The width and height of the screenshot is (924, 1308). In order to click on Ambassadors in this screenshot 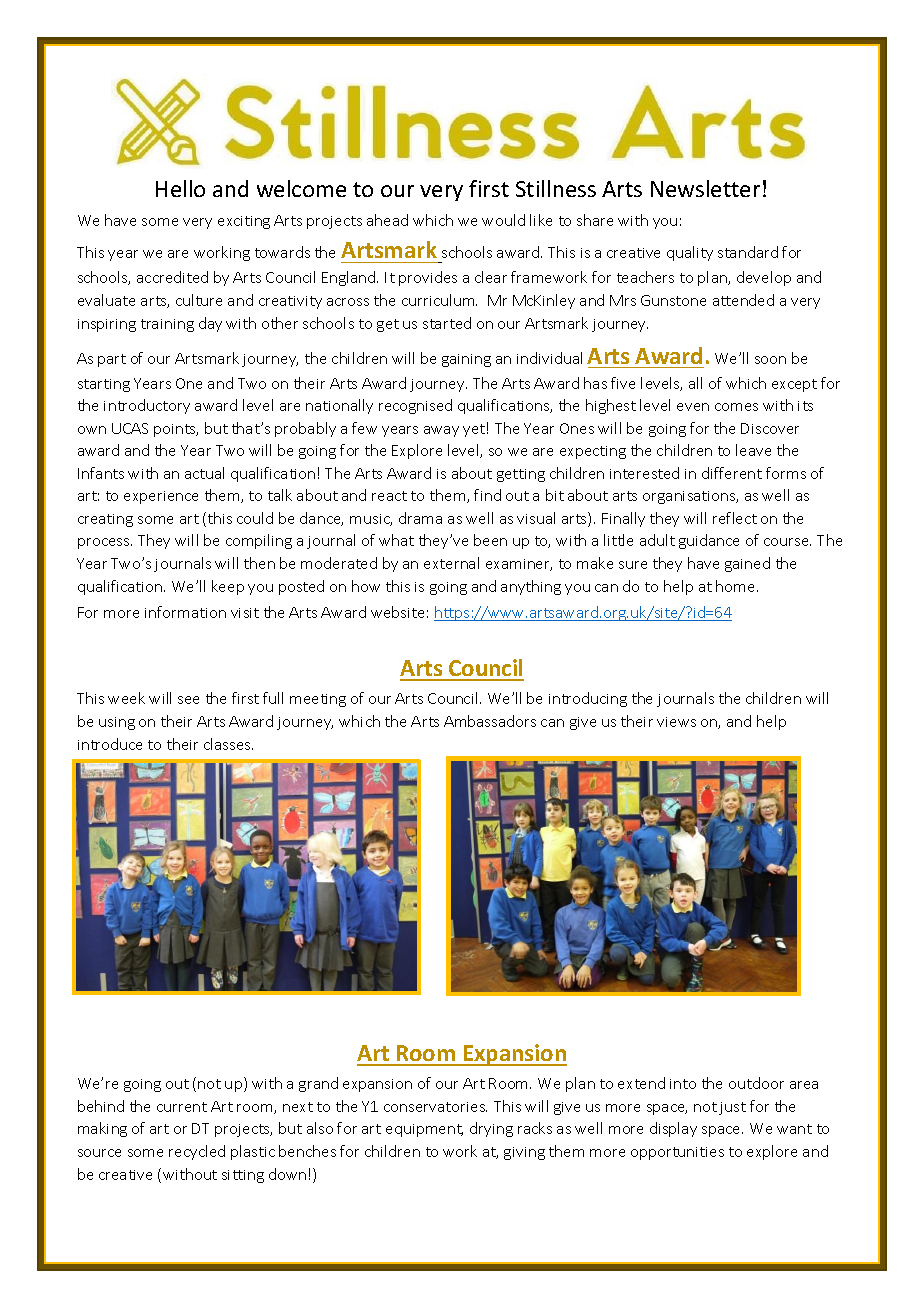, I will do `click(490, 721)`.
